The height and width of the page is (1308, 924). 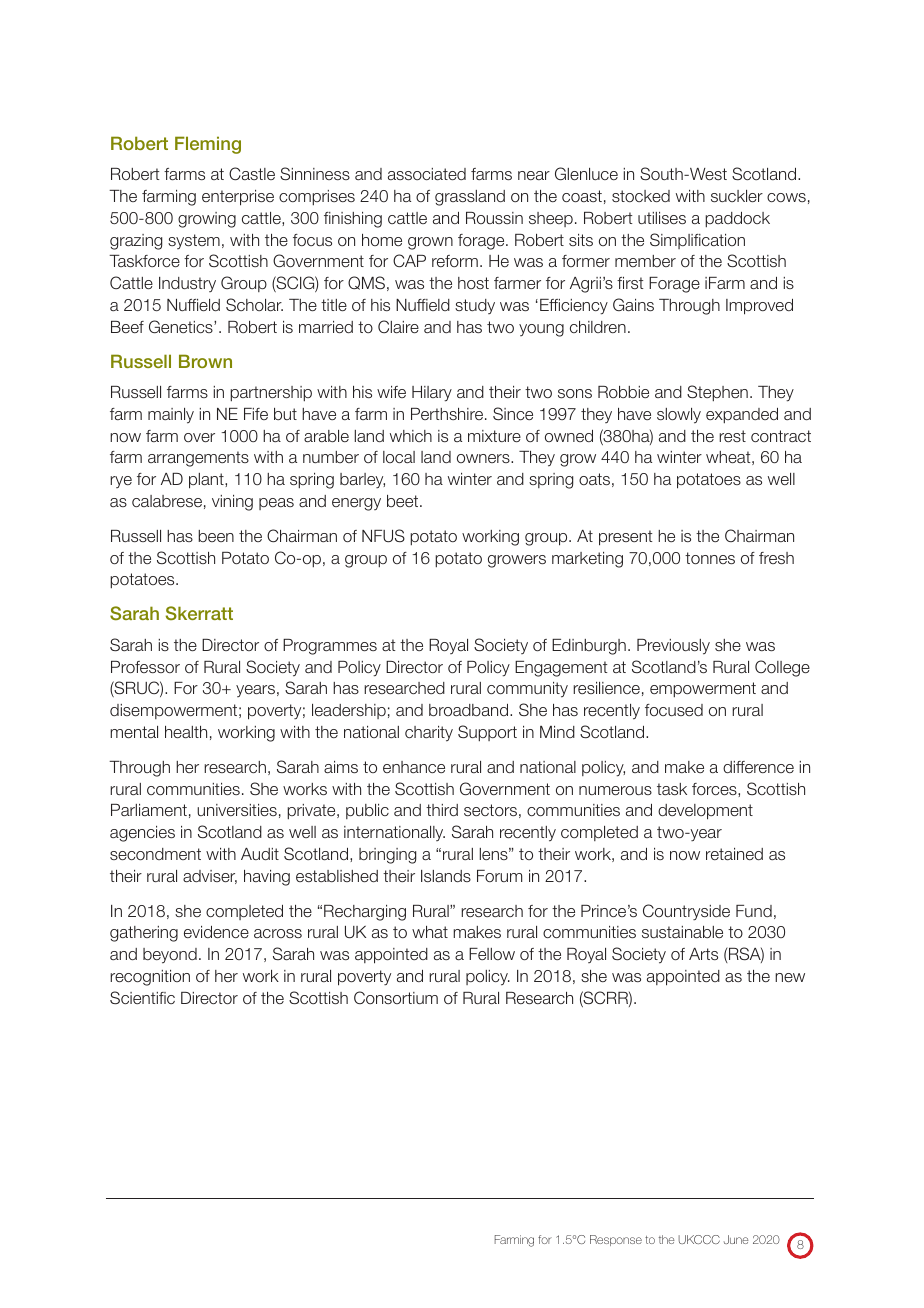 What do you see at coordinates (732, 436) in the page?
I see `rest` at bounding box center [732, 436].
